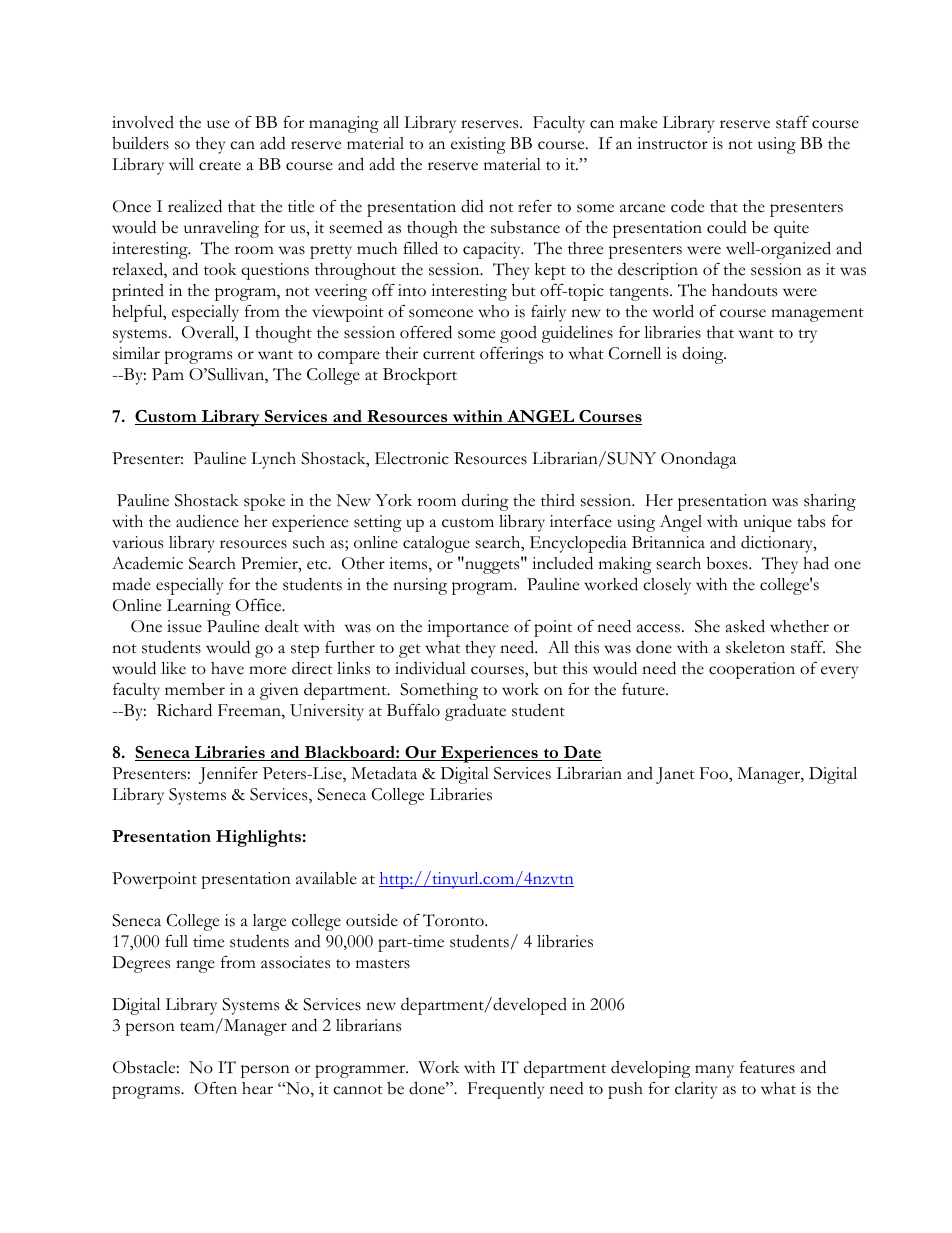  I want to click on Frequently, so click(506, 1090).
